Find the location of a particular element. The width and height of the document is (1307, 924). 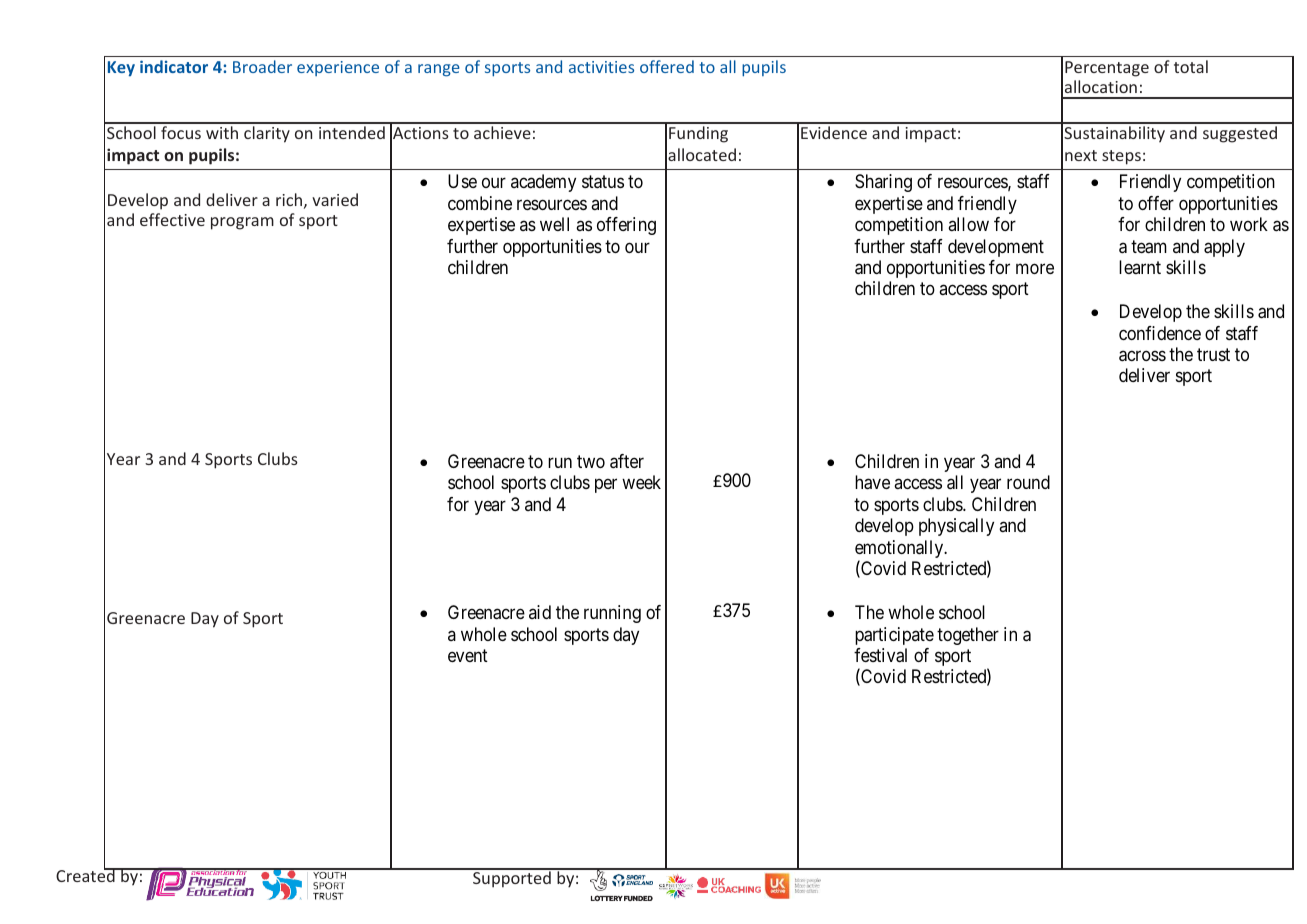

activities is located at coordinates (601, 67).
